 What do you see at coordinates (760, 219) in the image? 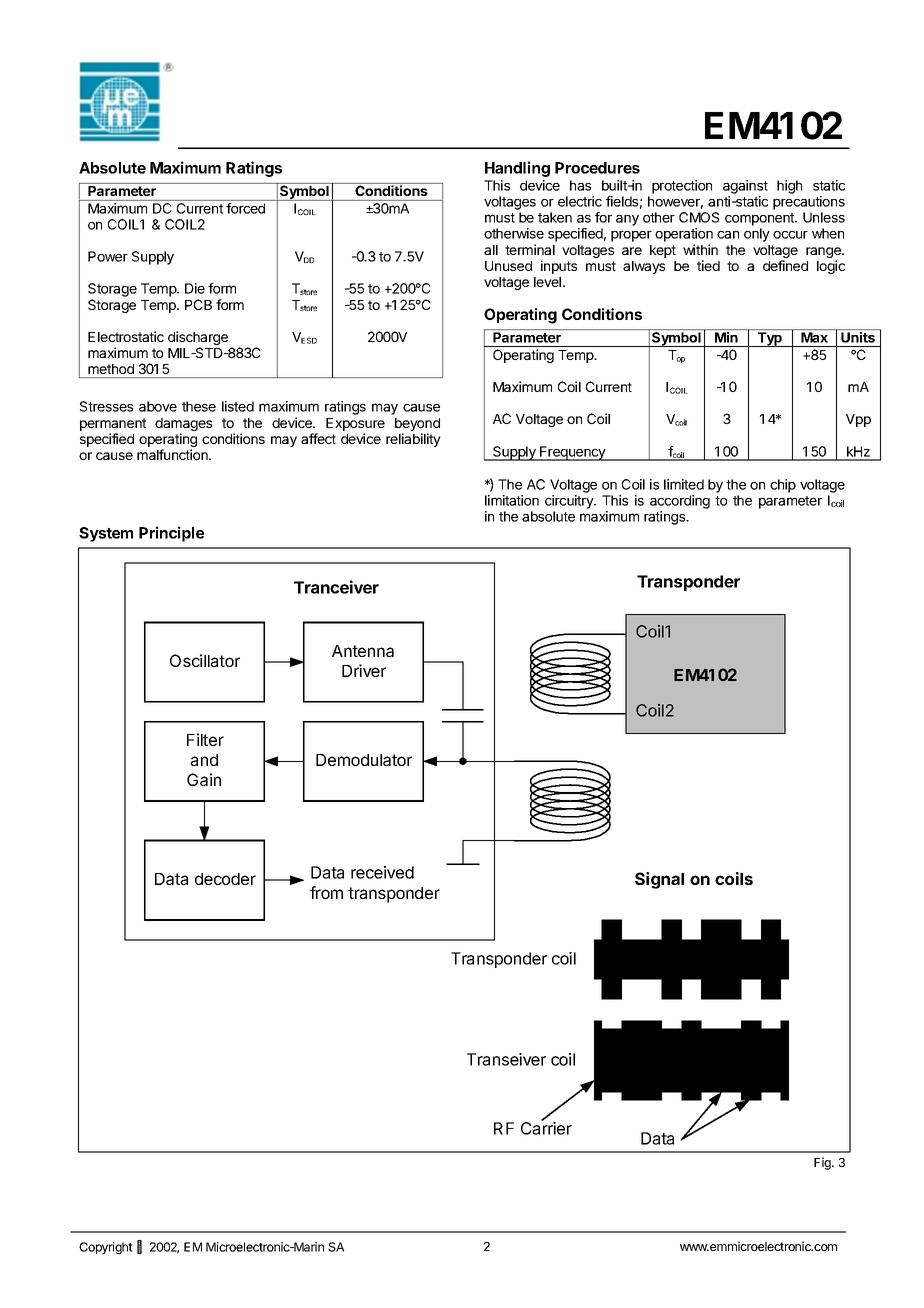
I see `component` at bounding box center [760, 219].
